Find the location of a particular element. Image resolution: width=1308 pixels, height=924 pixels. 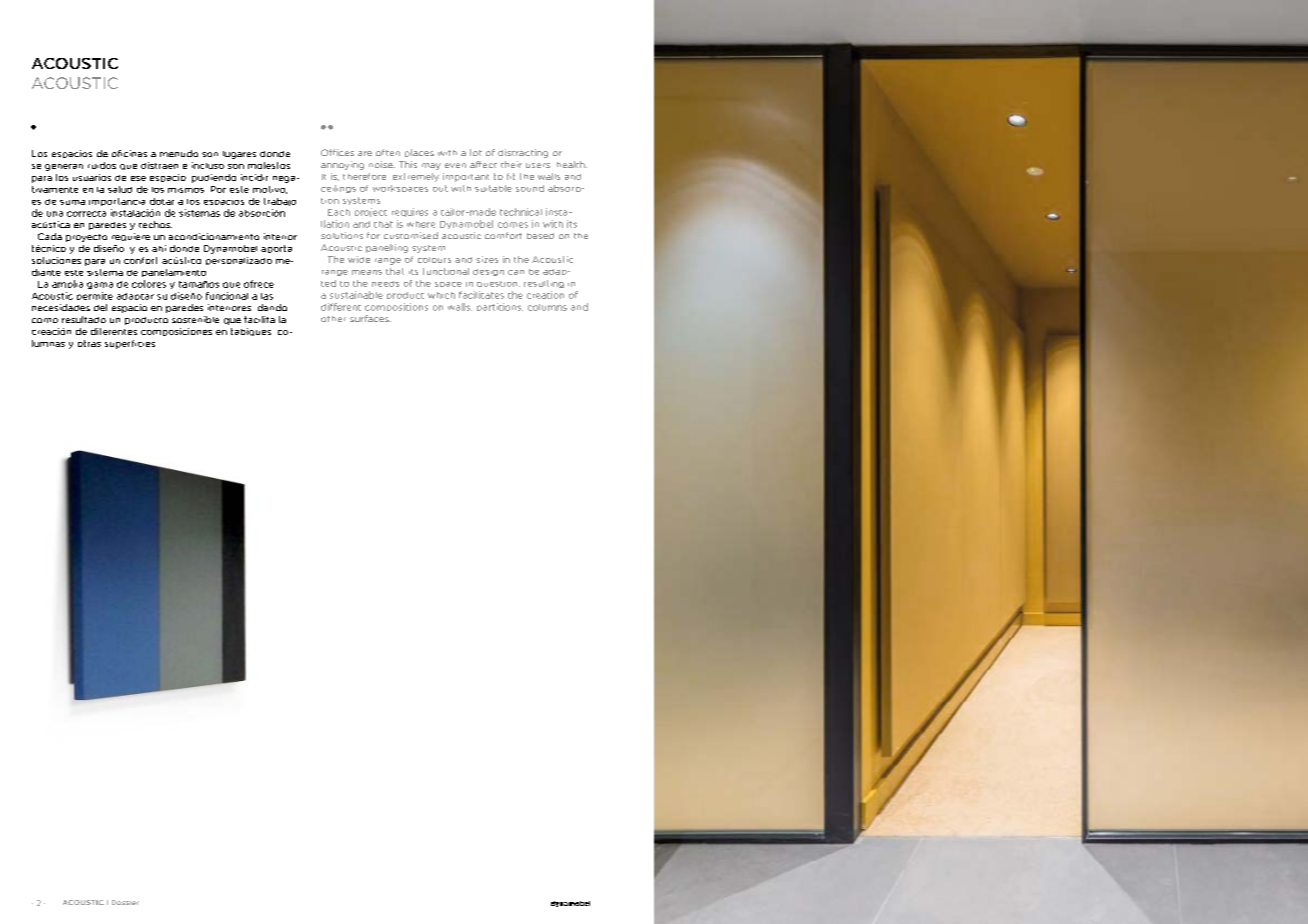

Cada is located at coordinates (50, 236).
